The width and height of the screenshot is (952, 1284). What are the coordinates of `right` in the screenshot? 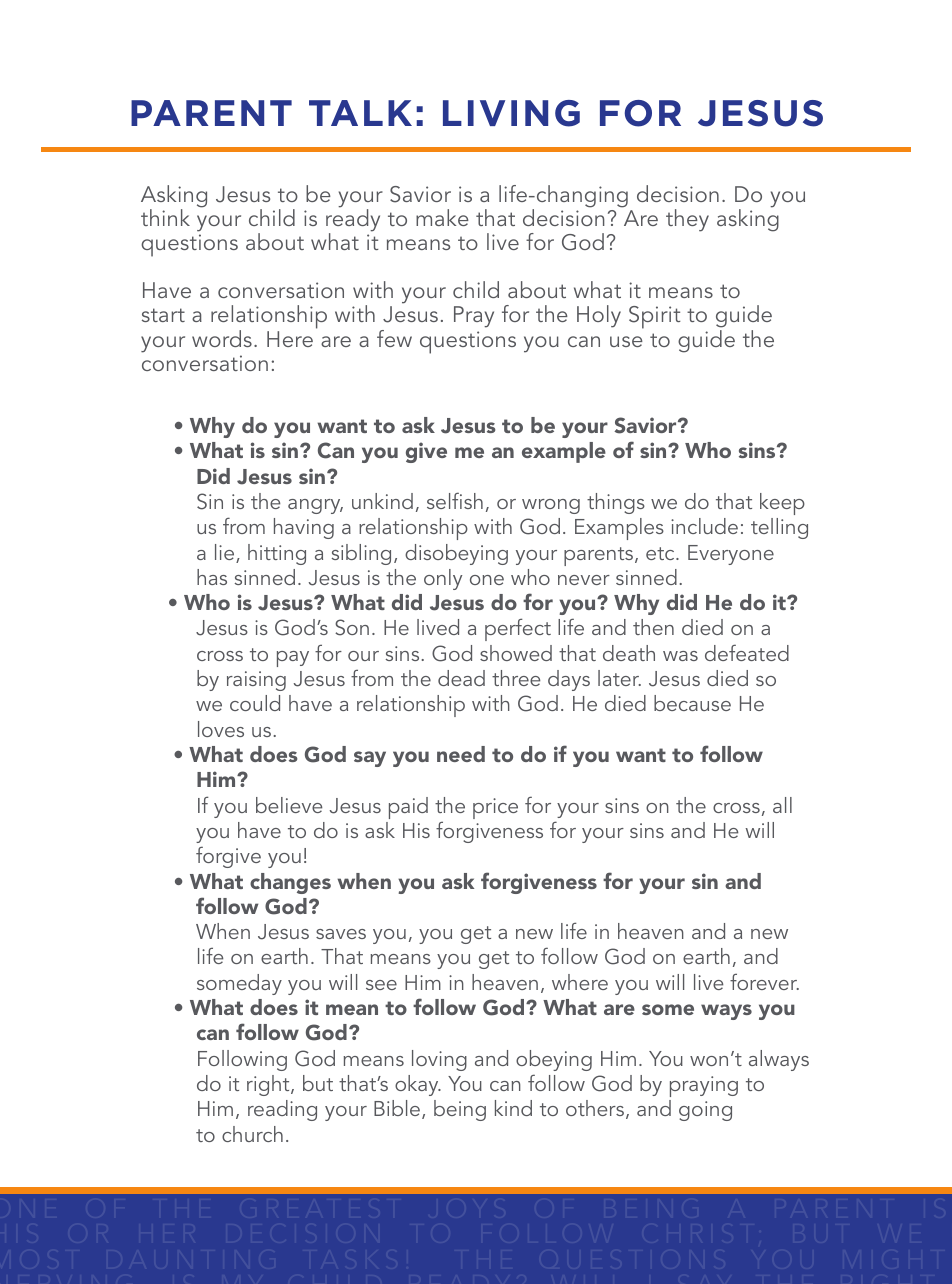 It's located at (269, 1085).
